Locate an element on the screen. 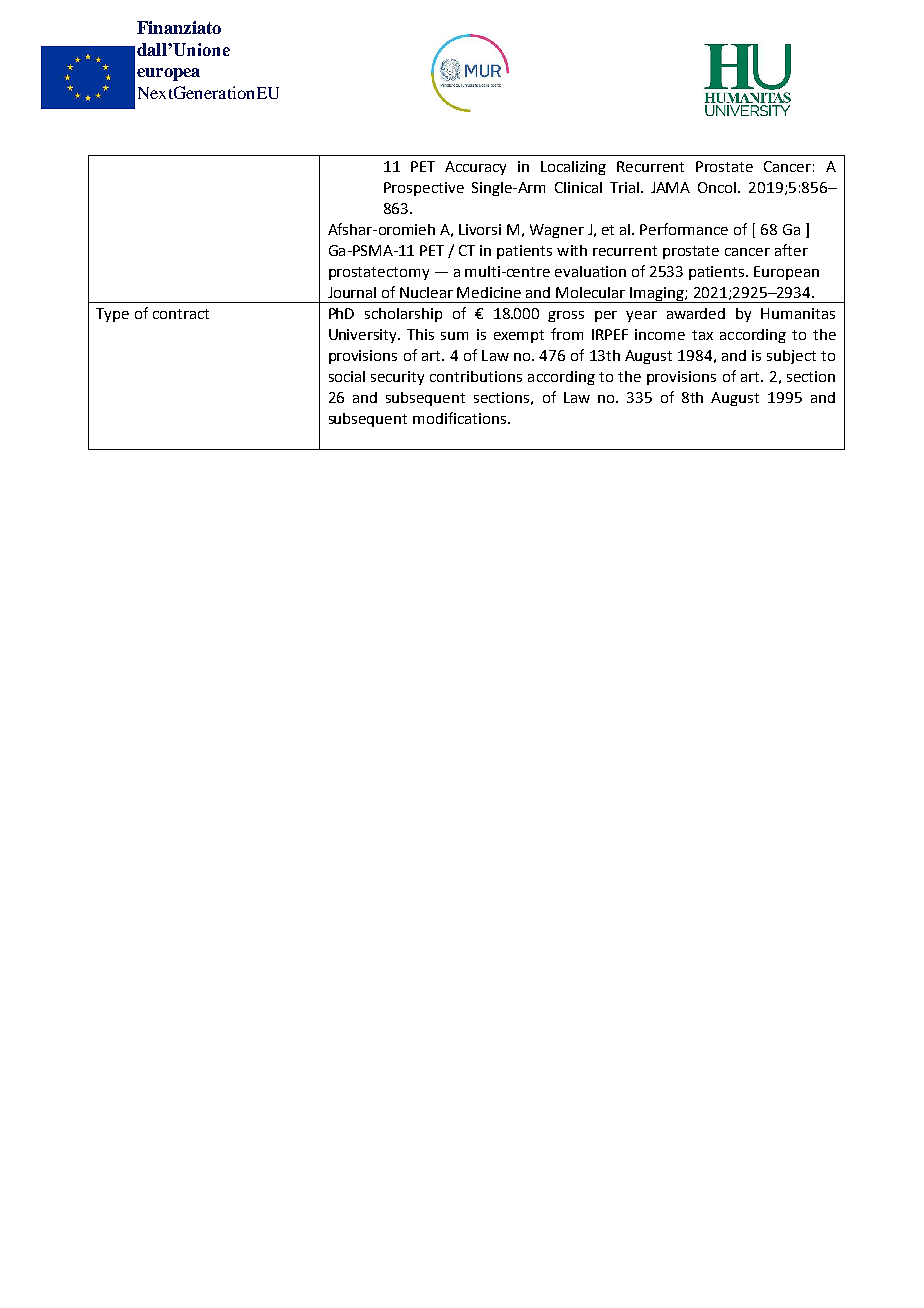  sum is located at coordinates (454, 336).
